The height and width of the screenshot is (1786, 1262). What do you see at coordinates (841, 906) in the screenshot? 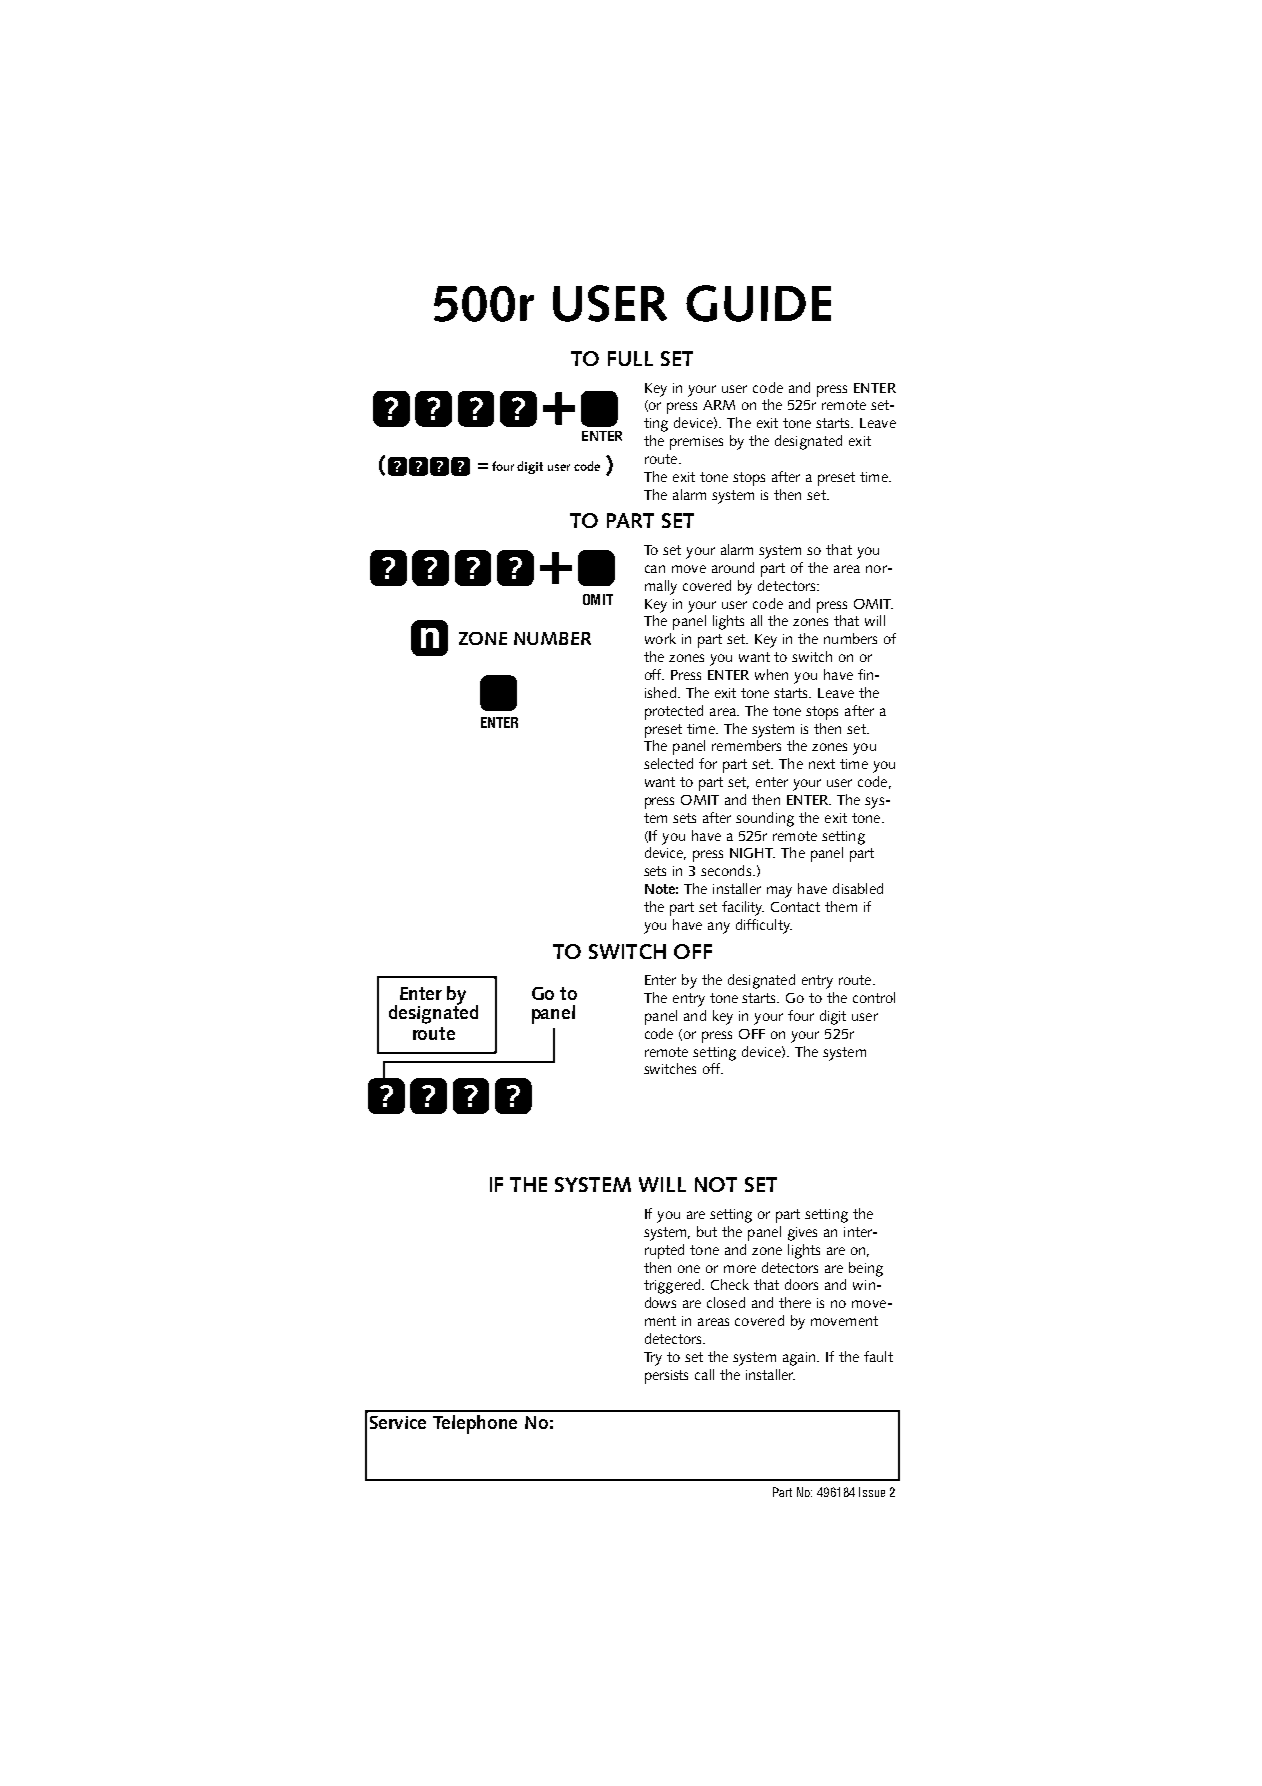
I see `them` at bounding box center [841, 906].
